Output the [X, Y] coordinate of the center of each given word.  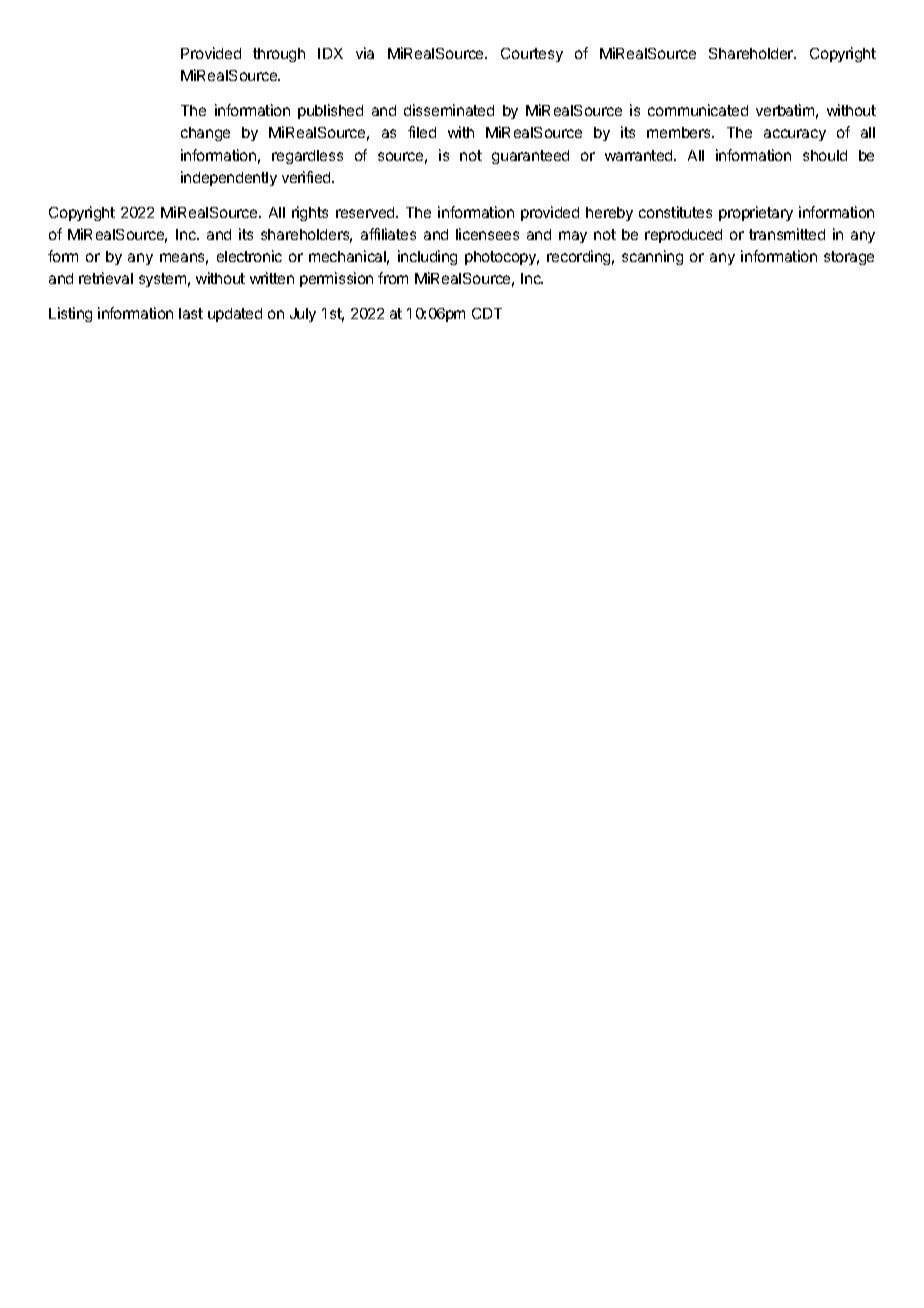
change [205, 134]
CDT [487, 313]
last [191, 313]
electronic [249, 256]
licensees [487, 234]
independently [229, 178]
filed [422, 132]
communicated [698, 110]
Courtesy [532, 55]
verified [307, 177]
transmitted [787, 234]
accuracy [795, 135]
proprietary [756, 213]
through [279, 55]
